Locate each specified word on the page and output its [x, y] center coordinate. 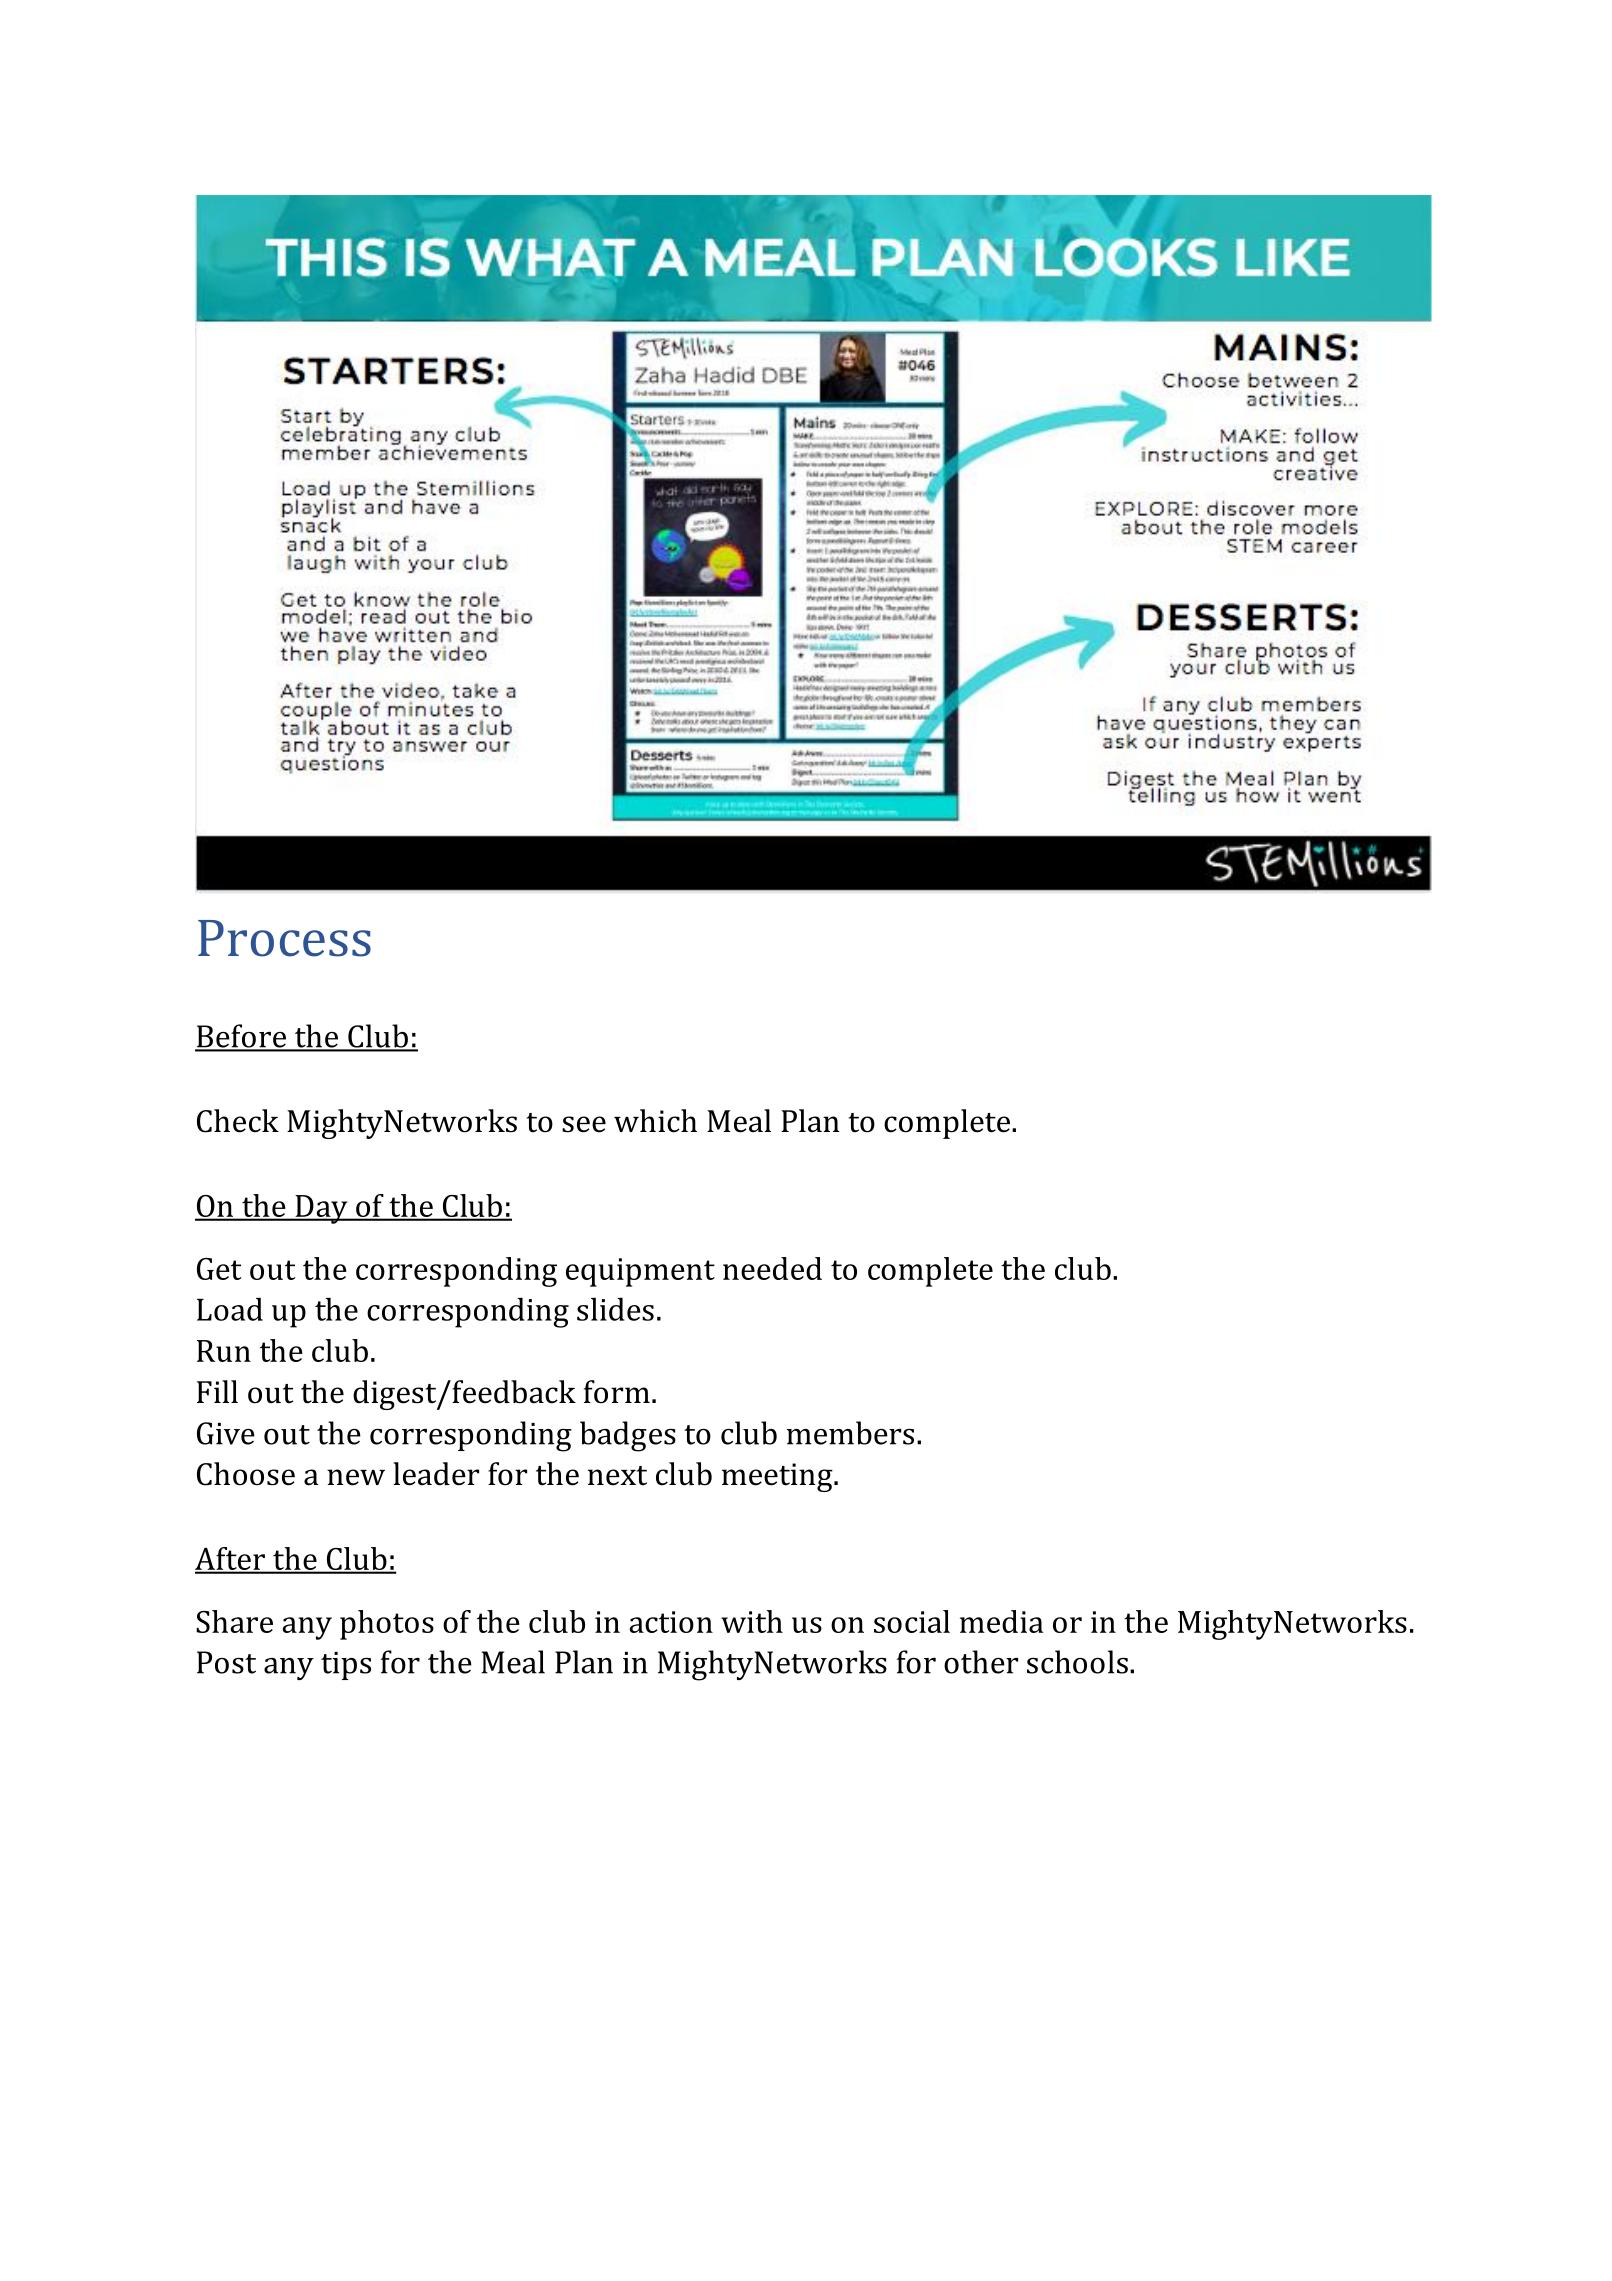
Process [284, 938]
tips [346, 1666]
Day [321, 1209]
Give [226, 1433]
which [655, 1121]
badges [628, 1436]
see [584, 1124]
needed [772, 1268]
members [850, 1433]
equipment [640, 1272]
